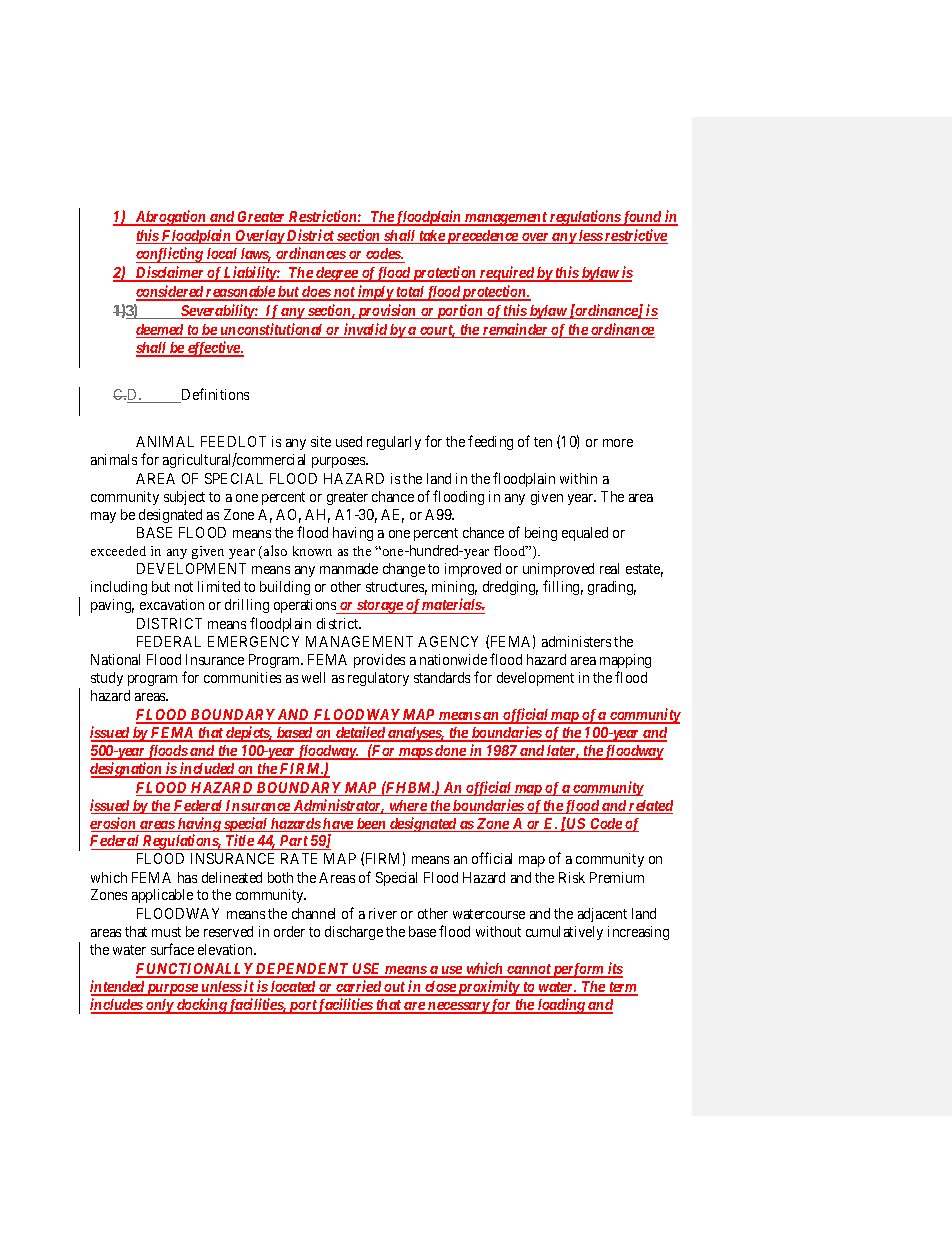  Describe the element at coordinates (394, 443) in the page. I see `regularly` at that location.
